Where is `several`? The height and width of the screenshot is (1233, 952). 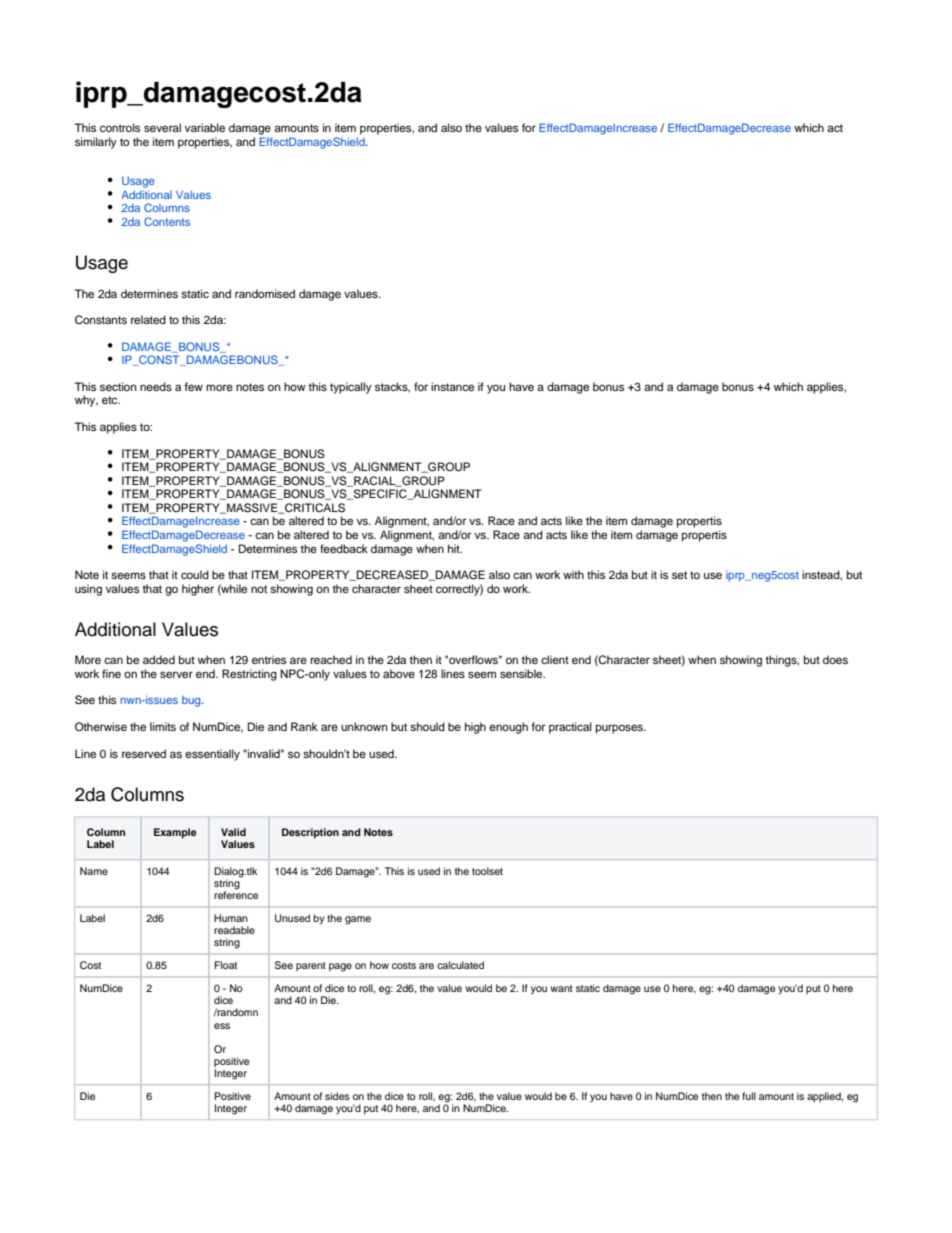
several is located at coordinates (162, 127).
